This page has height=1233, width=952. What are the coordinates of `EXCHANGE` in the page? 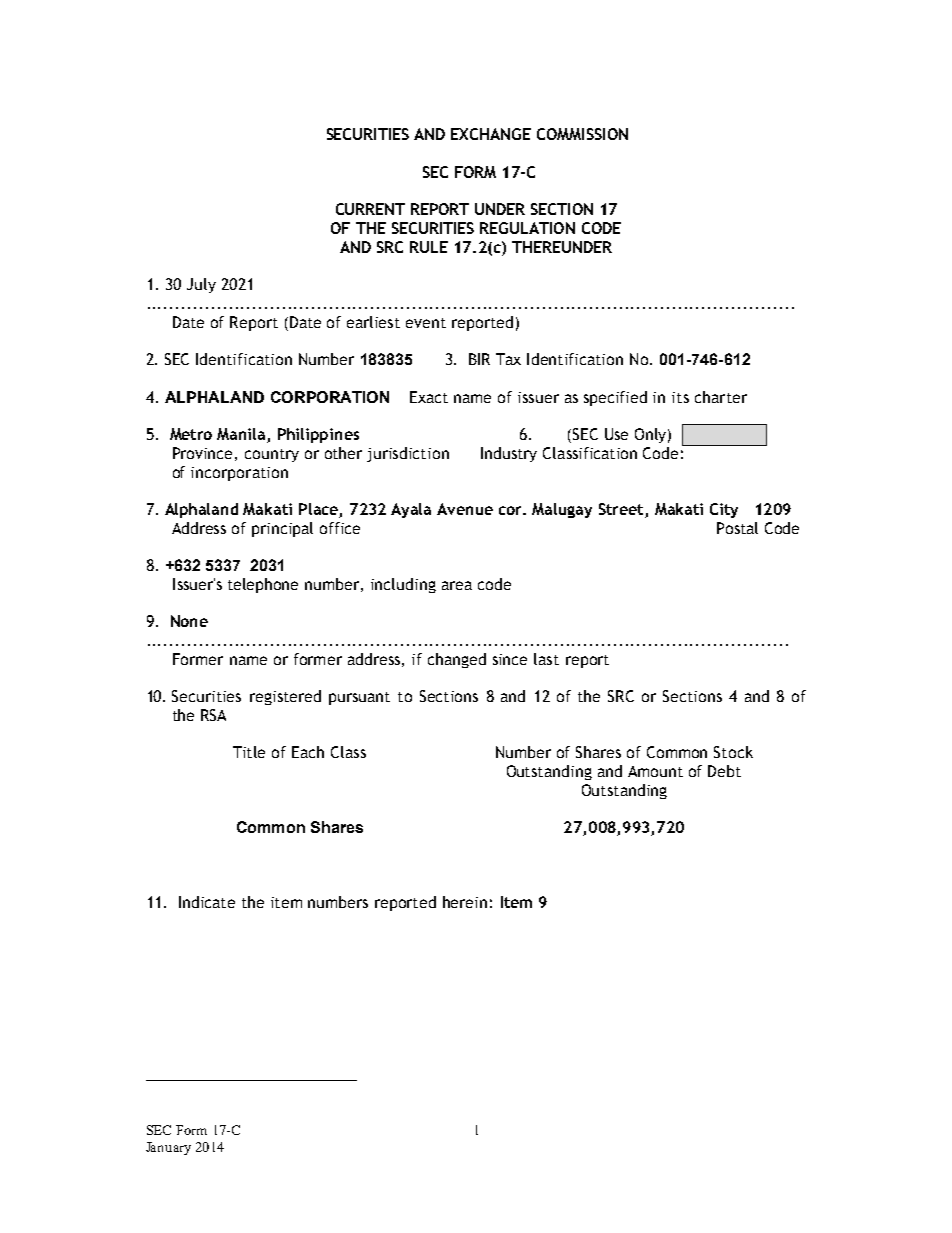 It's located at (491, 134).
